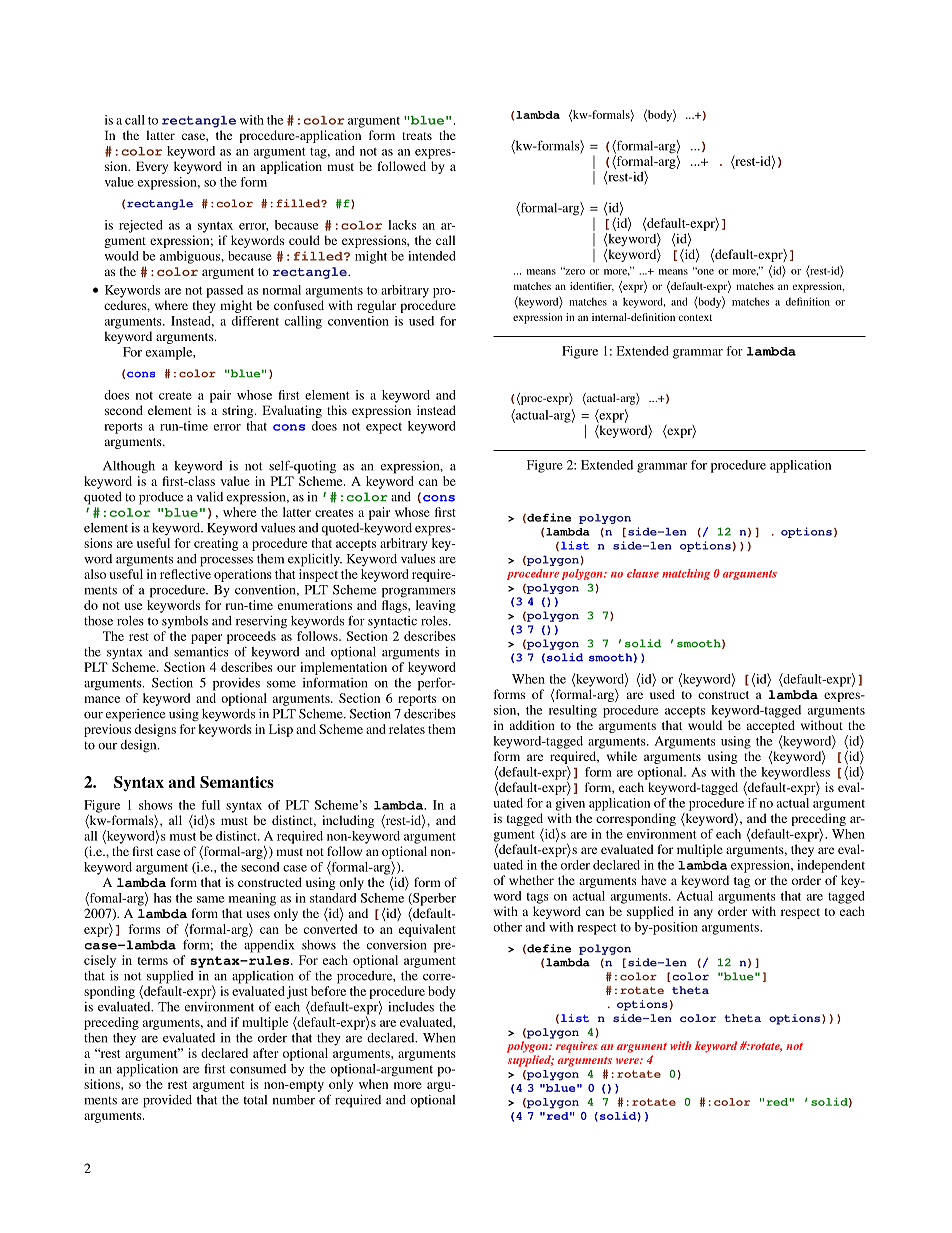 The image size is (952, 1233). I want to click on one, so click(704, 271).
